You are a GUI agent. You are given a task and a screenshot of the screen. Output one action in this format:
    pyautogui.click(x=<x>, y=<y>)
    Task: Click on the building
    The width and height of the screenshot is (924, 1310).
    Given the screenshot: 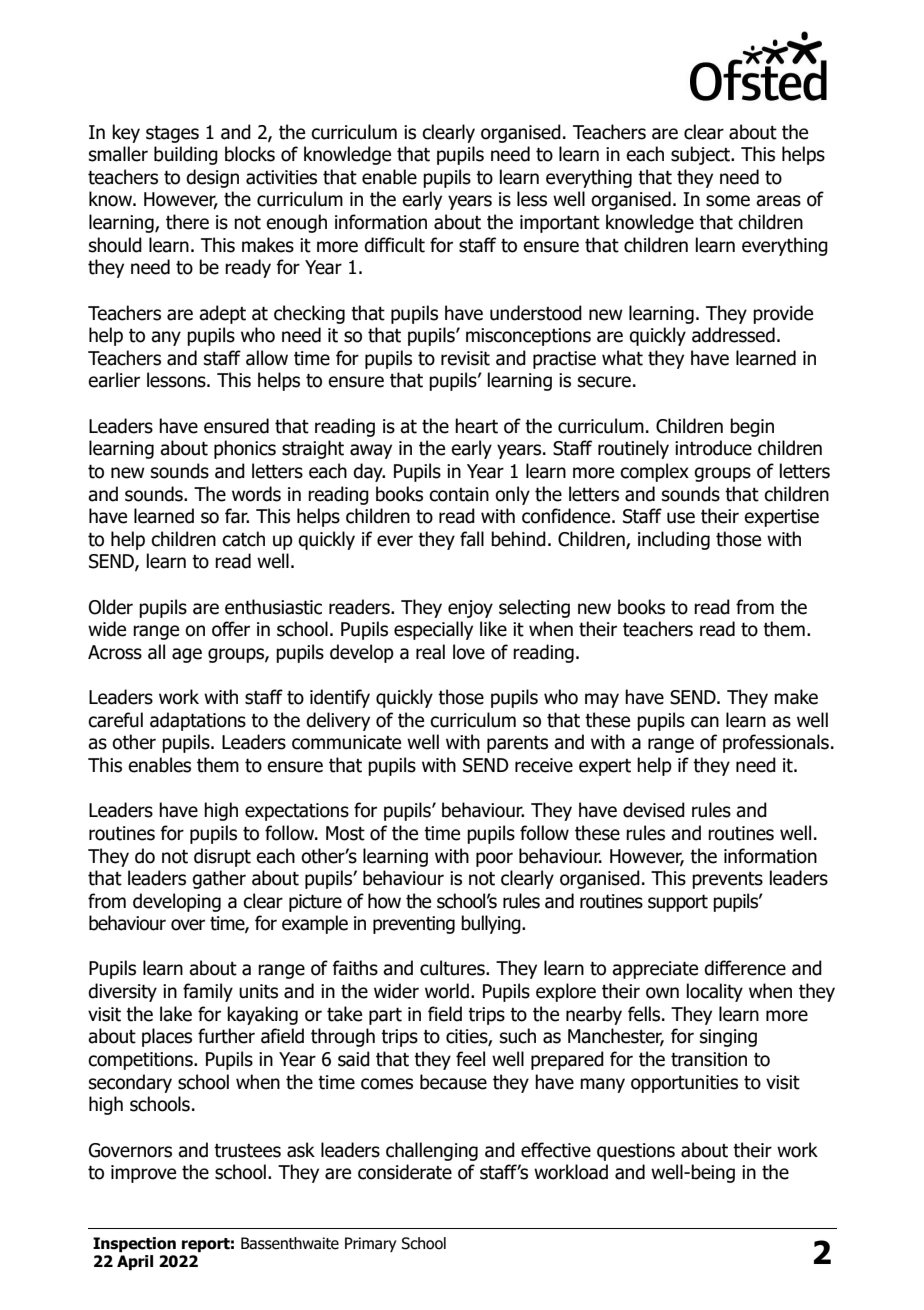 What is the action you would take?
    pyautogui.click(x=186, y=155)
